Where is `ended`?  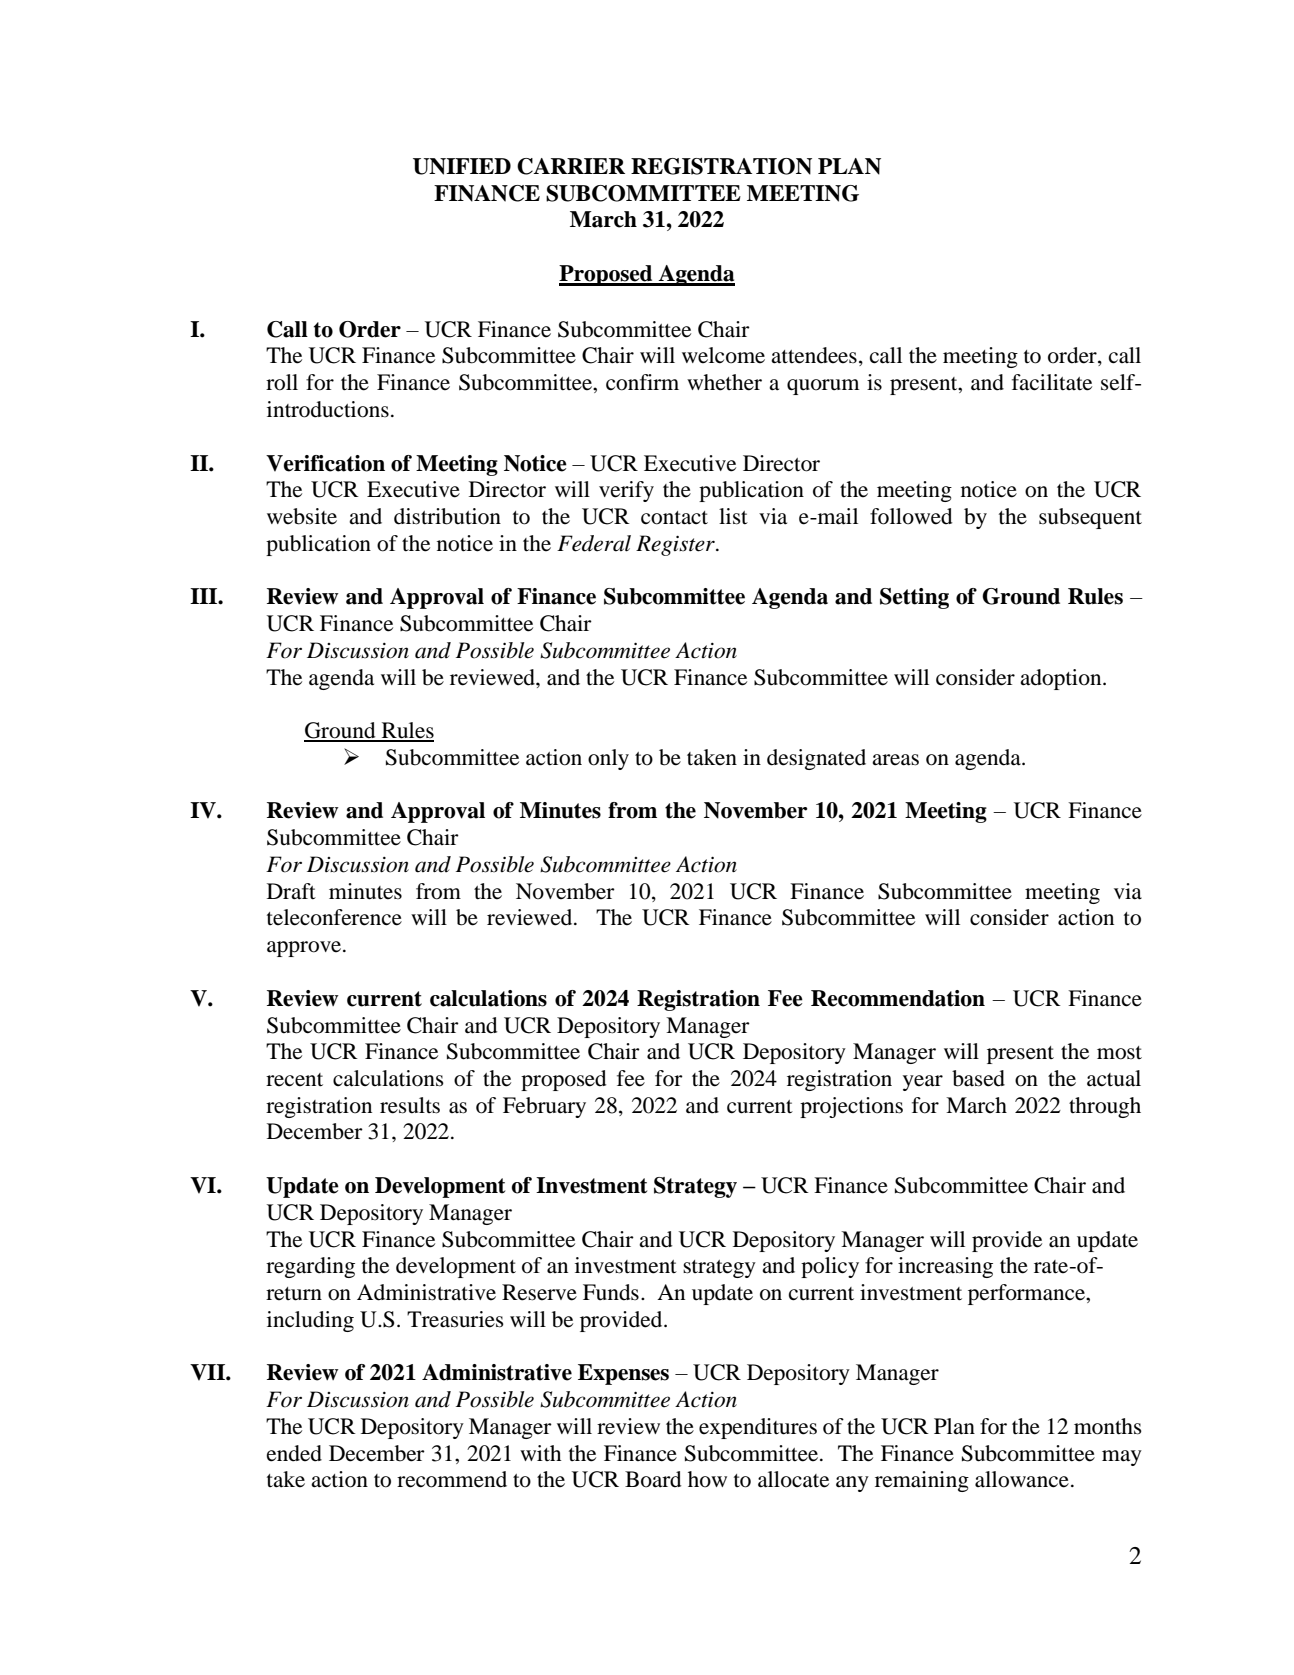 ended is located at coordinates (294, 1453).
